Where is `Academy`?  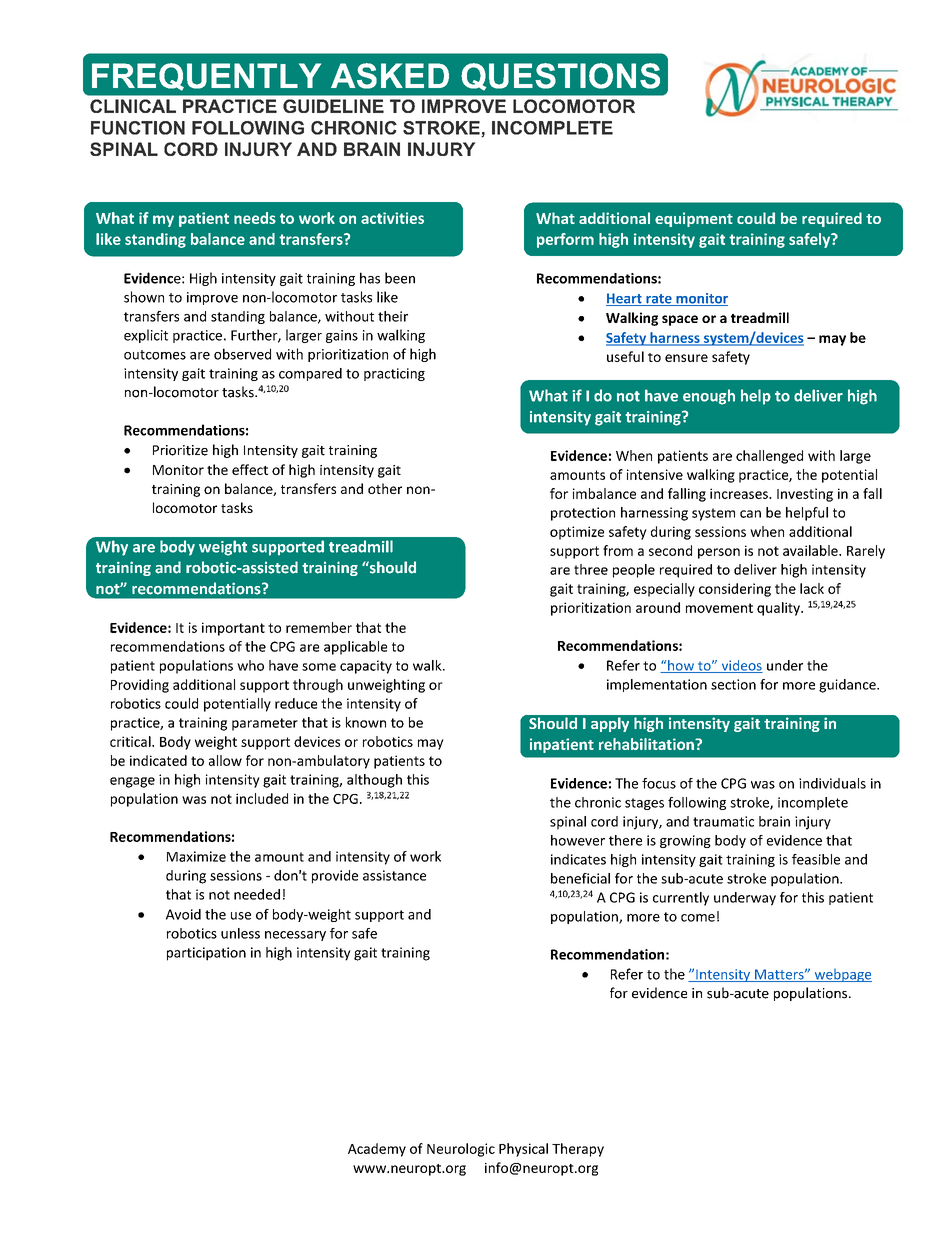
Academy is located at coordinates (377, 1150).
